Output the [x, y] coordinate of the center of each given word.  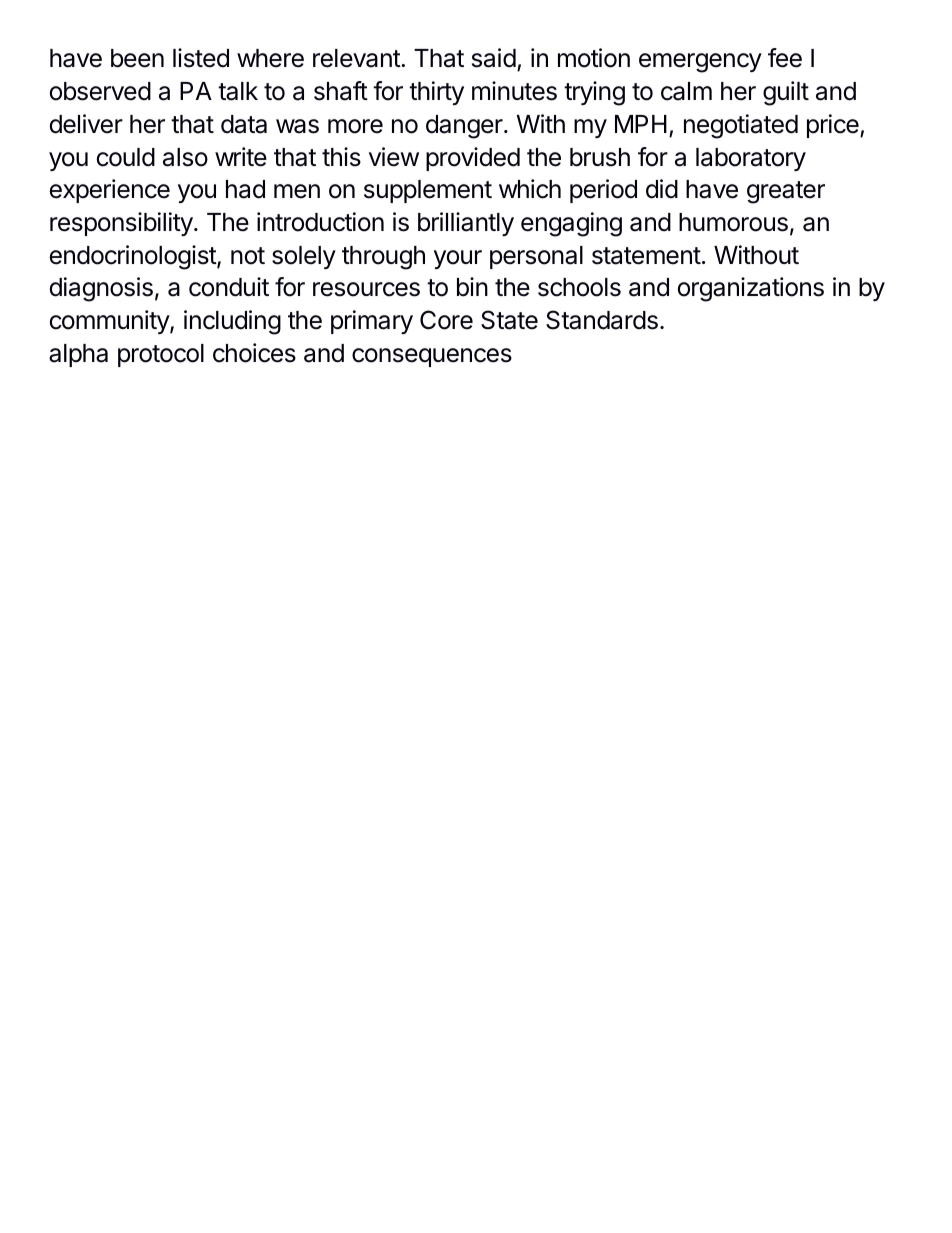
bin [472, 287]
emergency [700, 63]
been [137, 58]
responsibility [122, 224]
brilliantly [466, 224]
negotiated [741, 126]
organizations [751, 289]
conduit [229, 287]
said [494, 58]
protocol [161, 355]
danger [465, 127]
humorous [733, 222]
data [244, 124]
